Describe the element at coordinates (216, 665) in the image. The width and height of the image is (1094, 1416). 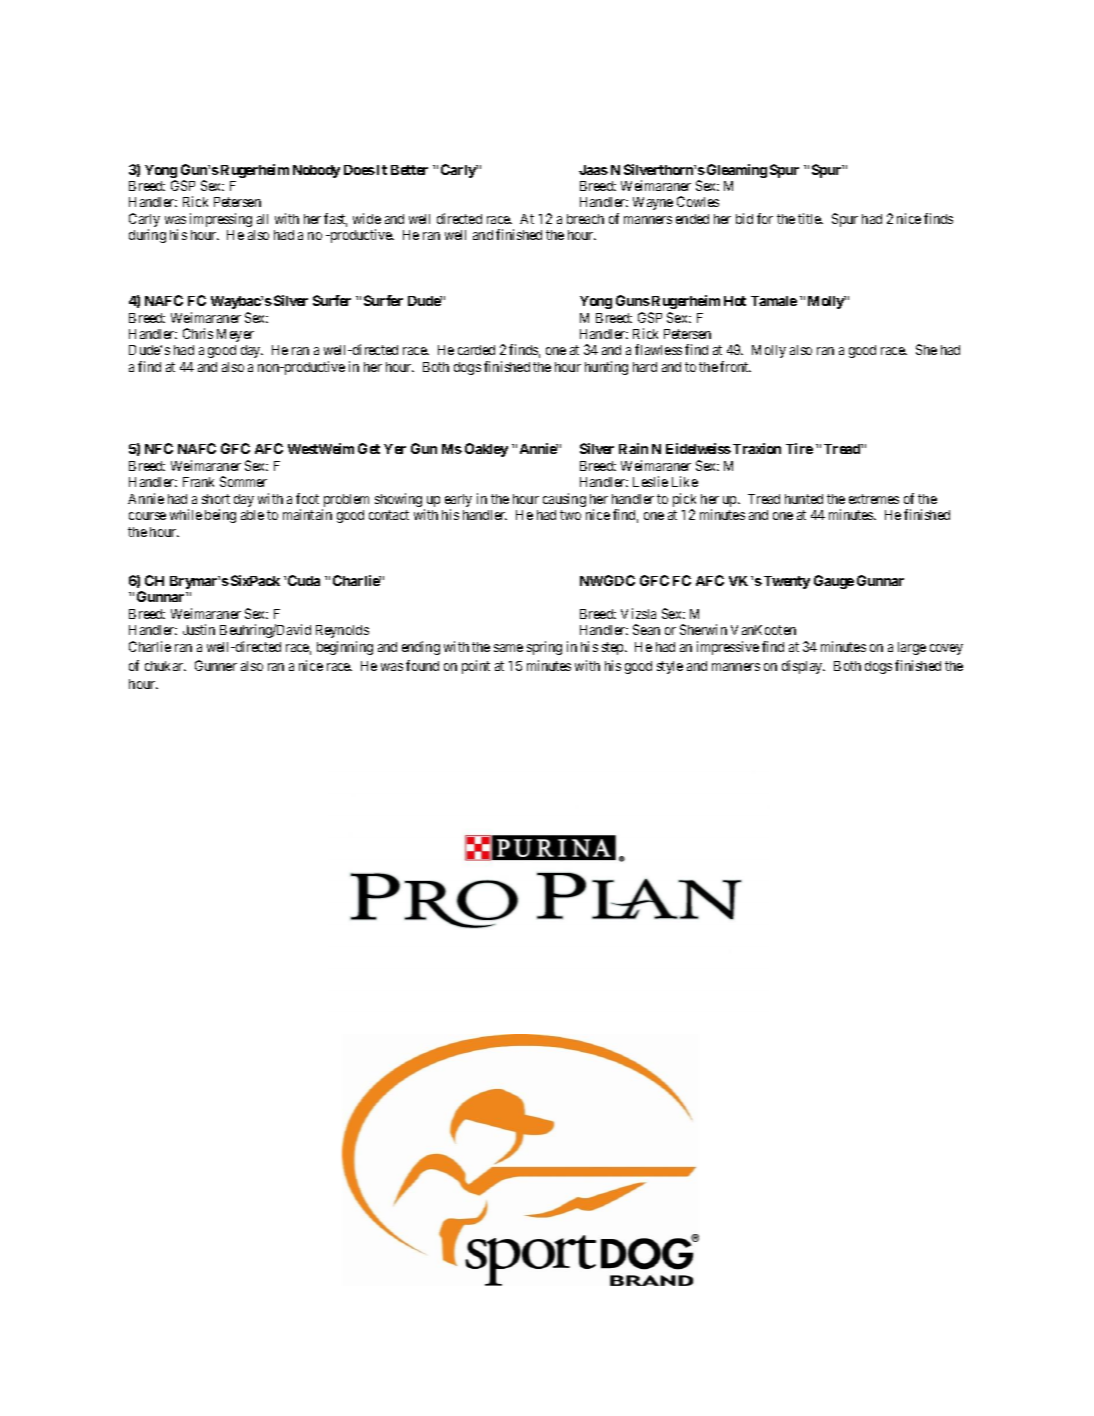
I see `Gunner` at that location.
